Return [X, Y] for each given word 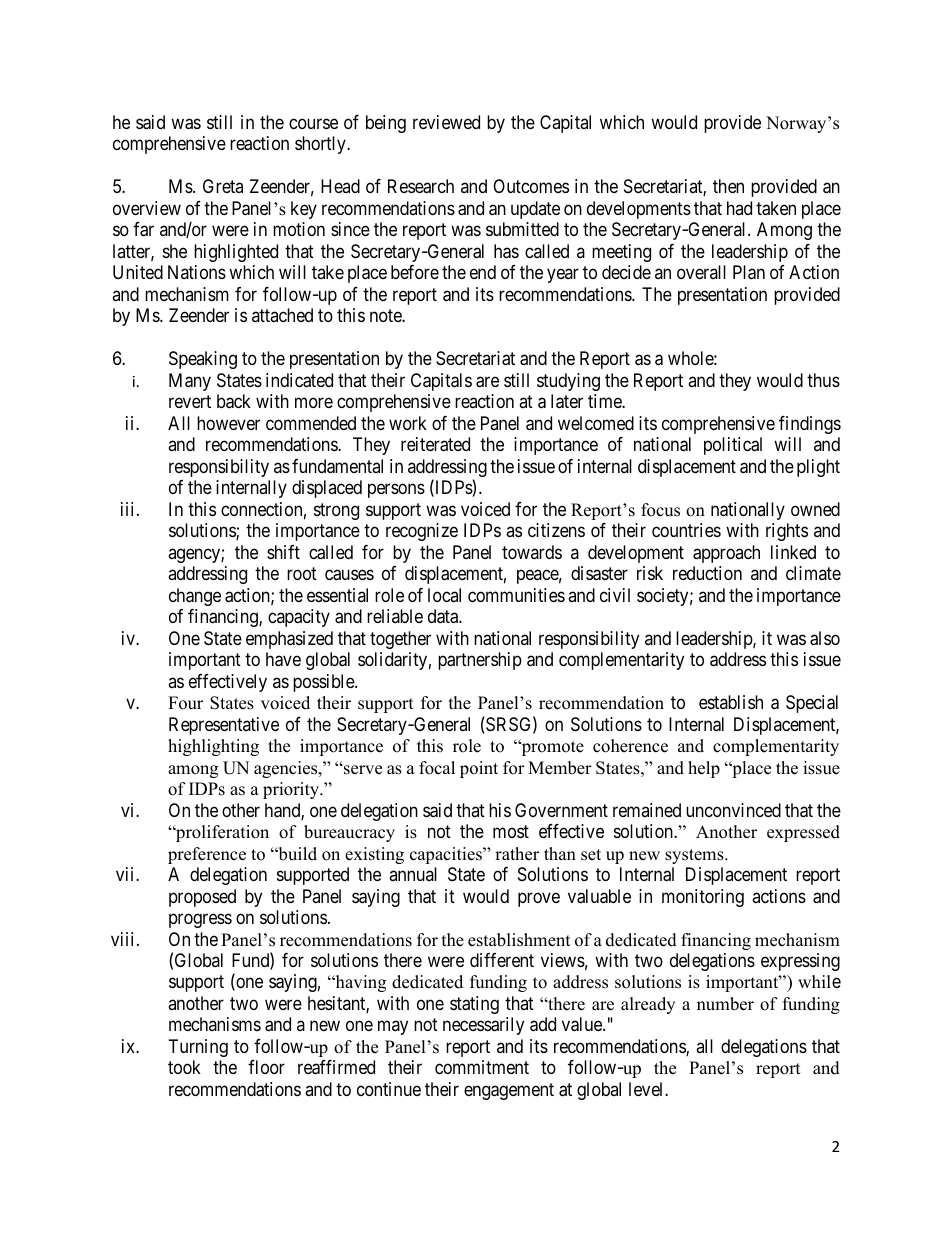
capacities [447, 855]
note [386, 316]
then [728, 186]
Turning [198, 1048]
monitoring [703, 898]
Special [812, 704]
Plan [749, 272]
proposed [202, 898]
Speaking [203, 360]
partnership [480, 661]
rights [787, 532]
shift [283, 552]
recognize [422, 532]
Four [185, 703]
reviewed [446, 122]
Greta [223, 186]
